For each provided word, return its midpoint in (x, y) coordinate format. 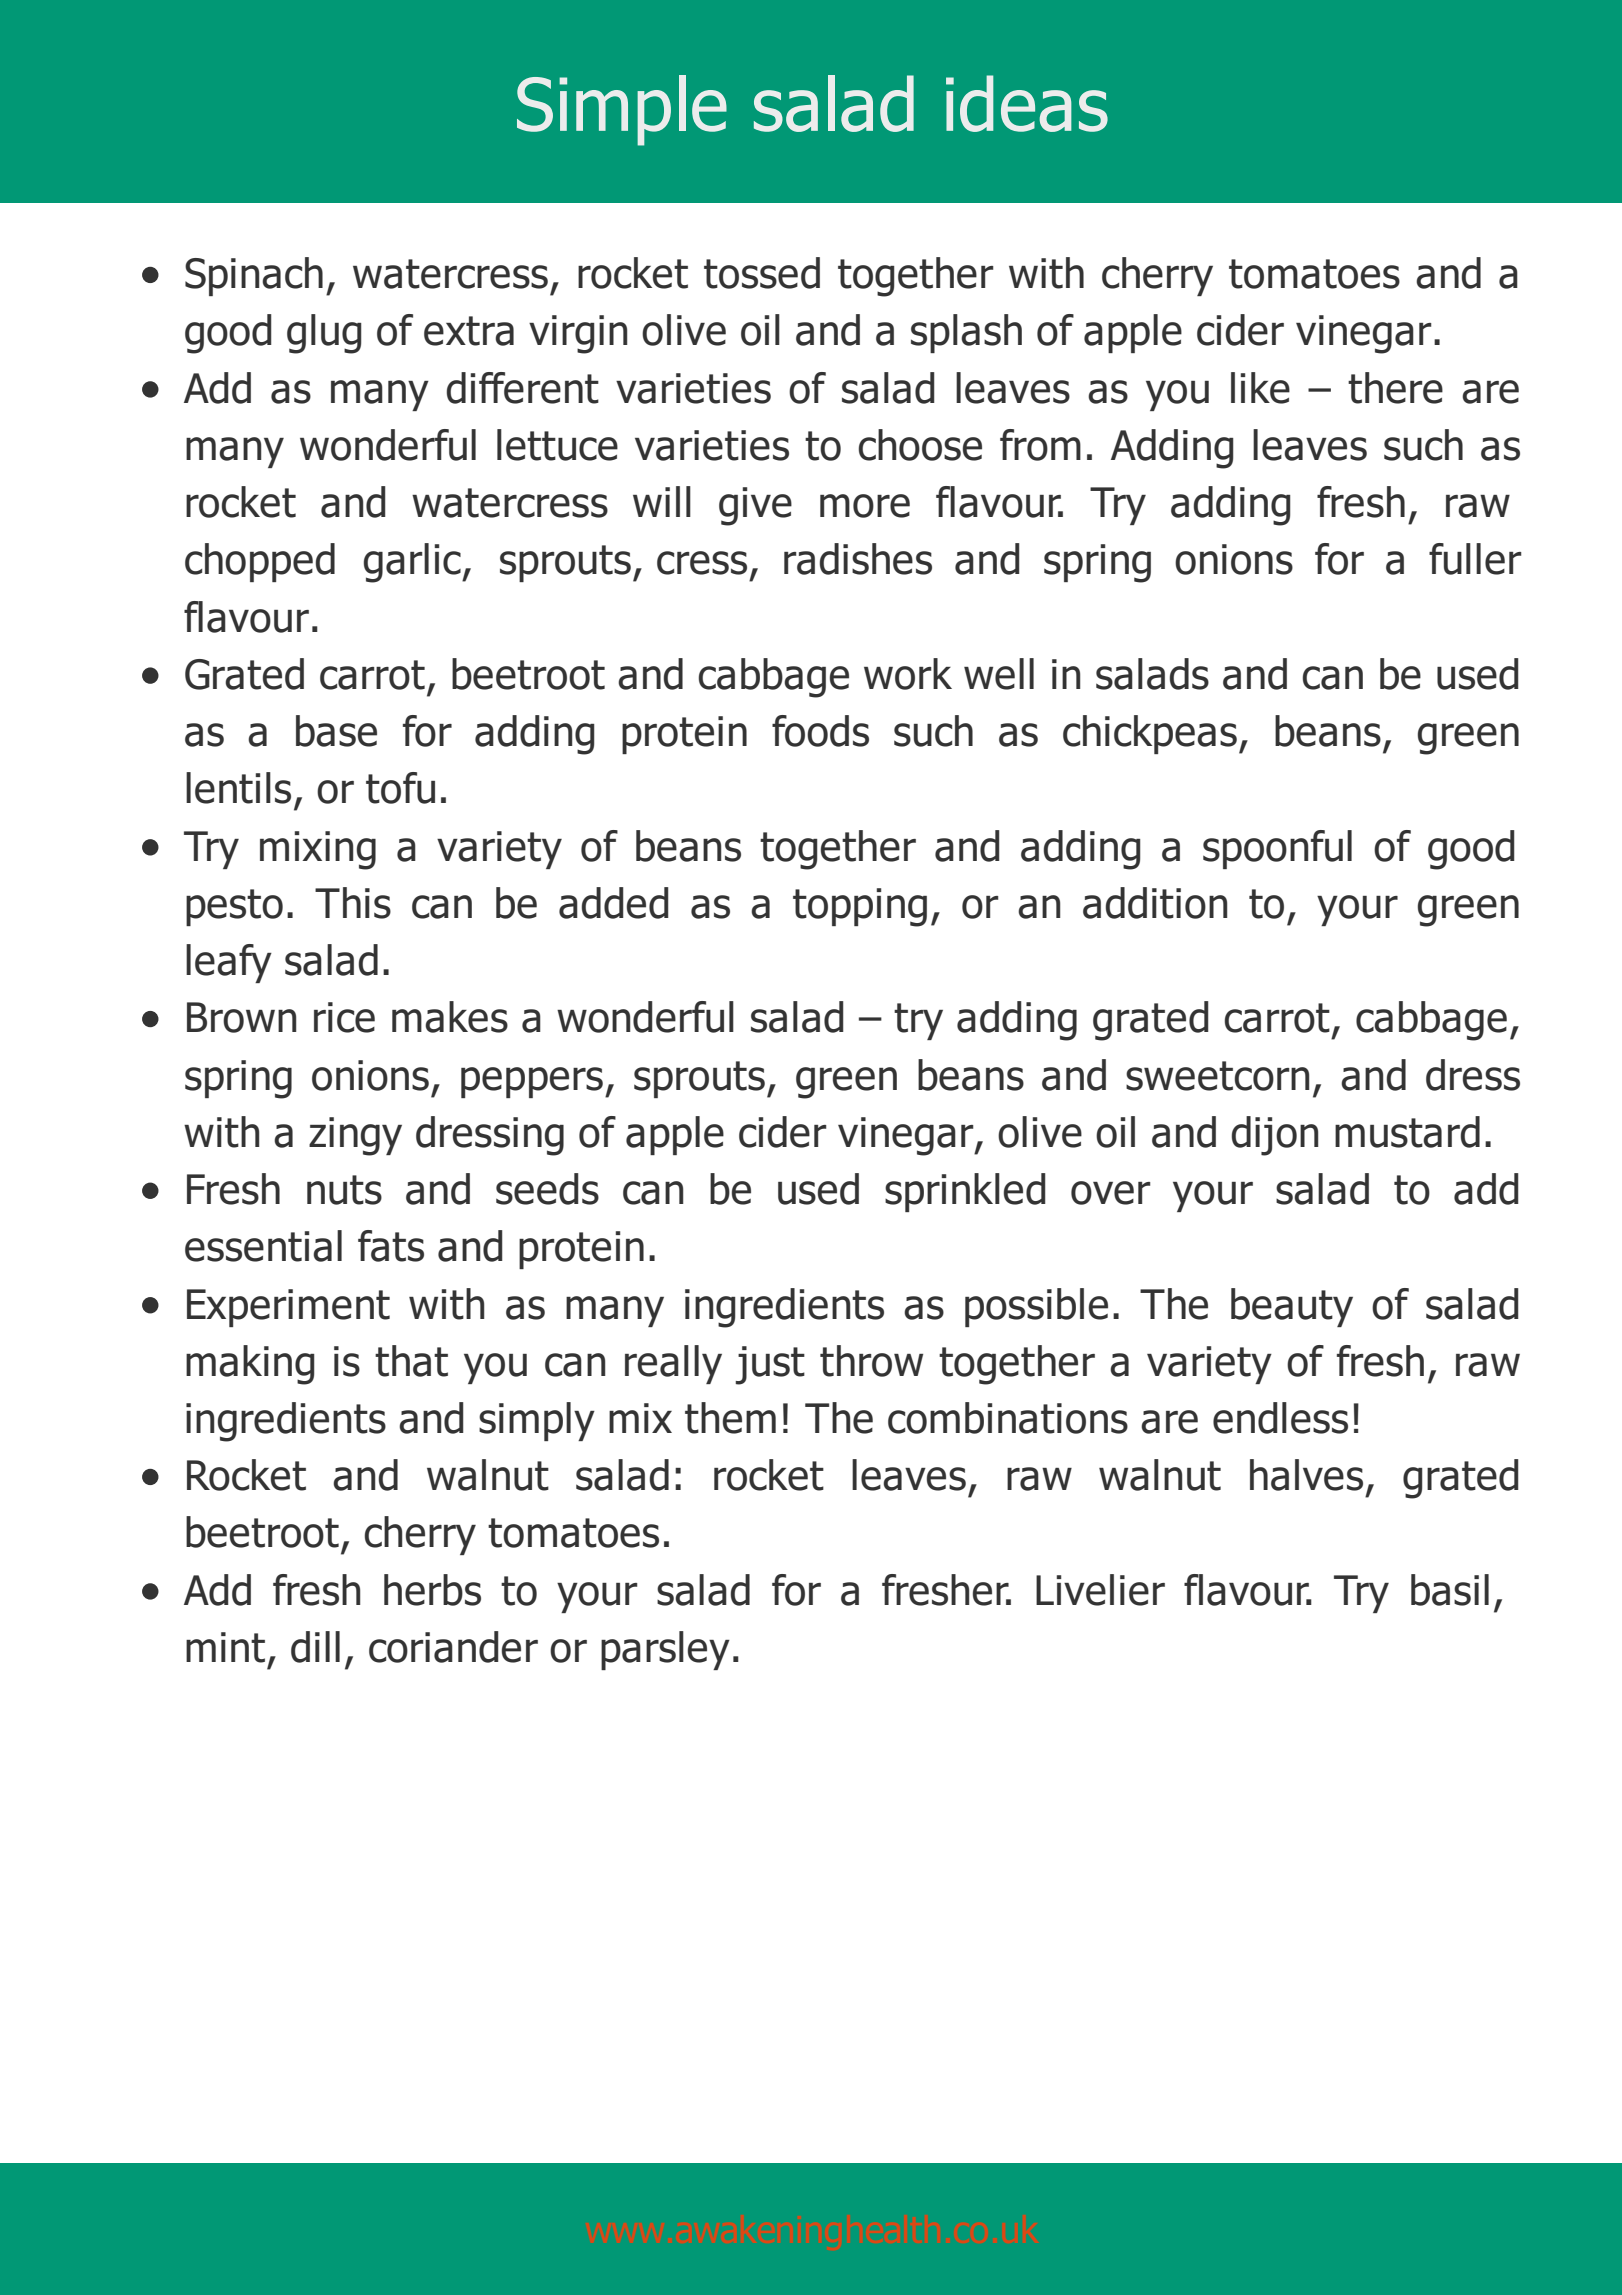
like (1260, 388)
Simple (622, 110)
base (336, 731)
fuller (1475, 559)
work (908, 674)
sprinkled (965, 1192)
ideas (1027, 103)
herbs (432, 1590)
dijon (1275, 1136)
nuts (344, 1190)
